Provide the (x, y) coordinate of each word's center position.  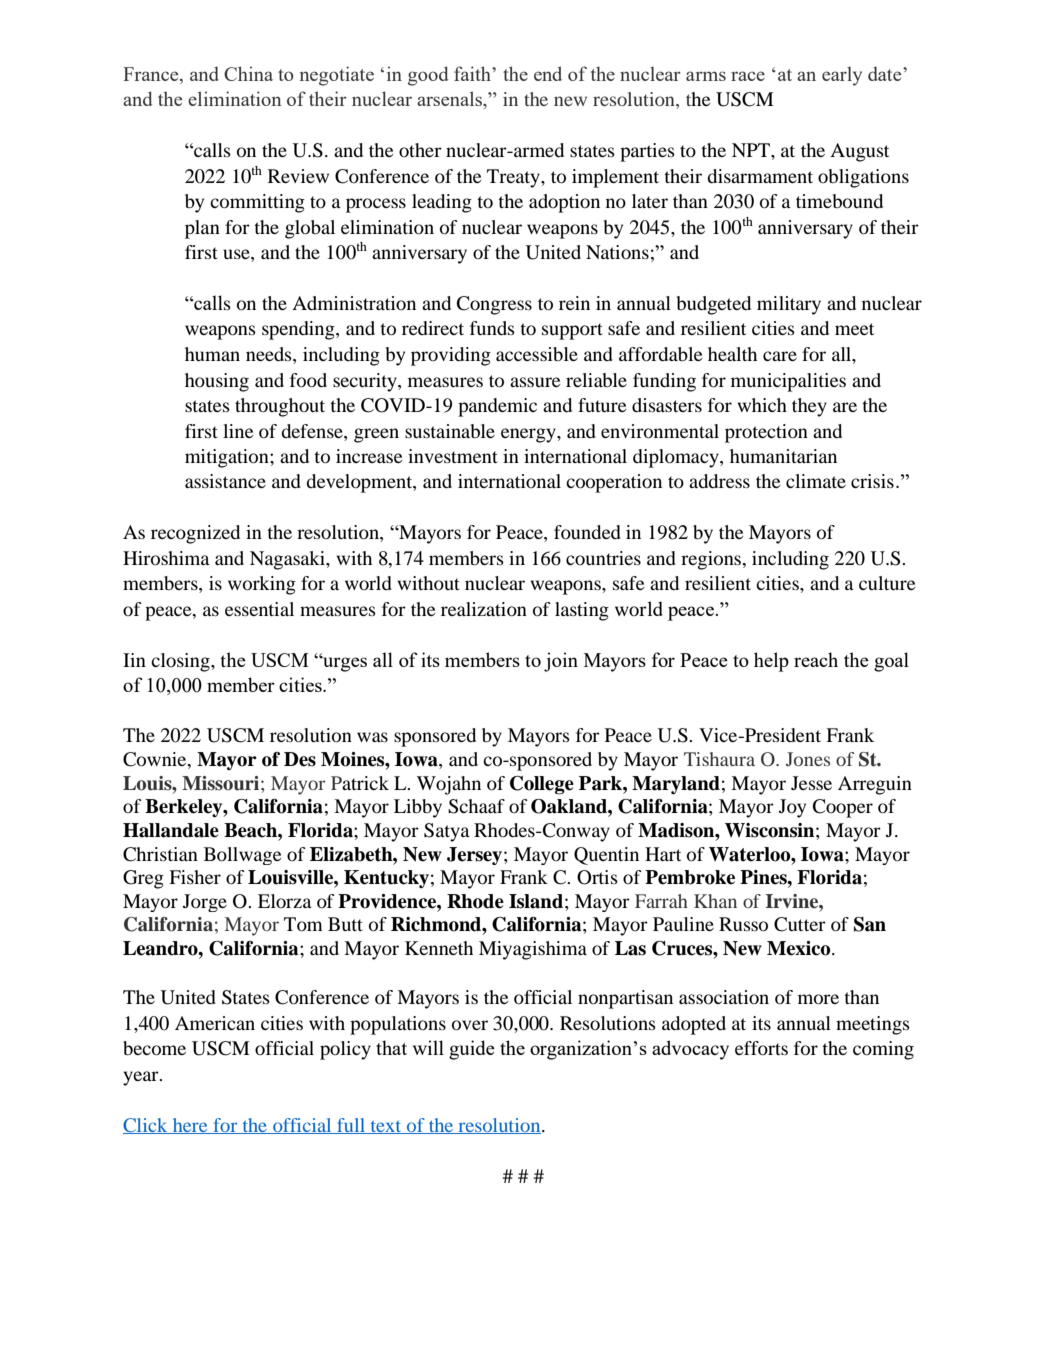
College (542, 785)
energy (529, 435)
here (190, 1126)
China (248, 73)
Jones (808, 759)
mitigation (228, 458)
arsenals (451, 100)
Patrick (360, 783)
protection (766, 433)
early (842, 76)
